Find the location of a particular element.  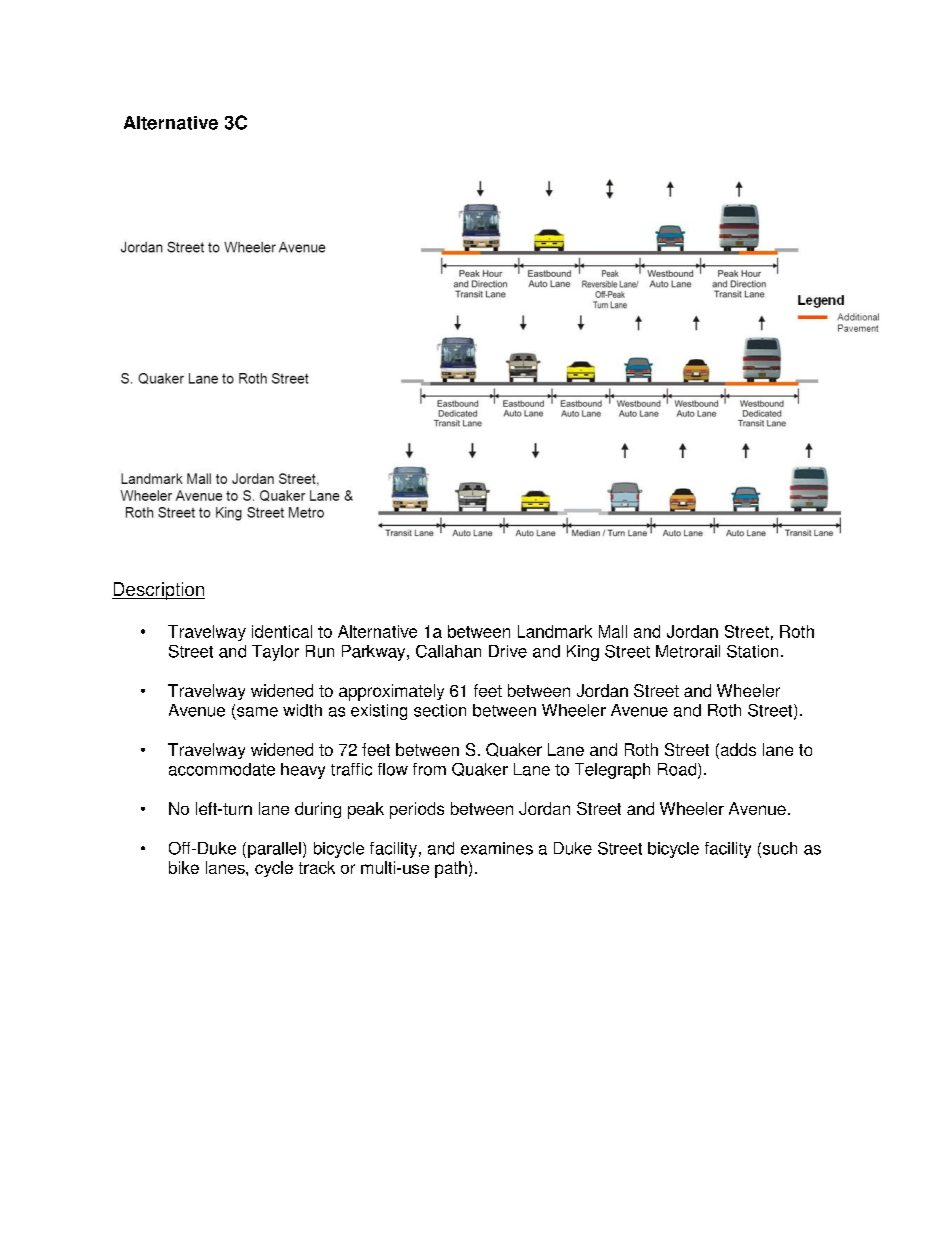

path is located at coordinates (451, 869).
